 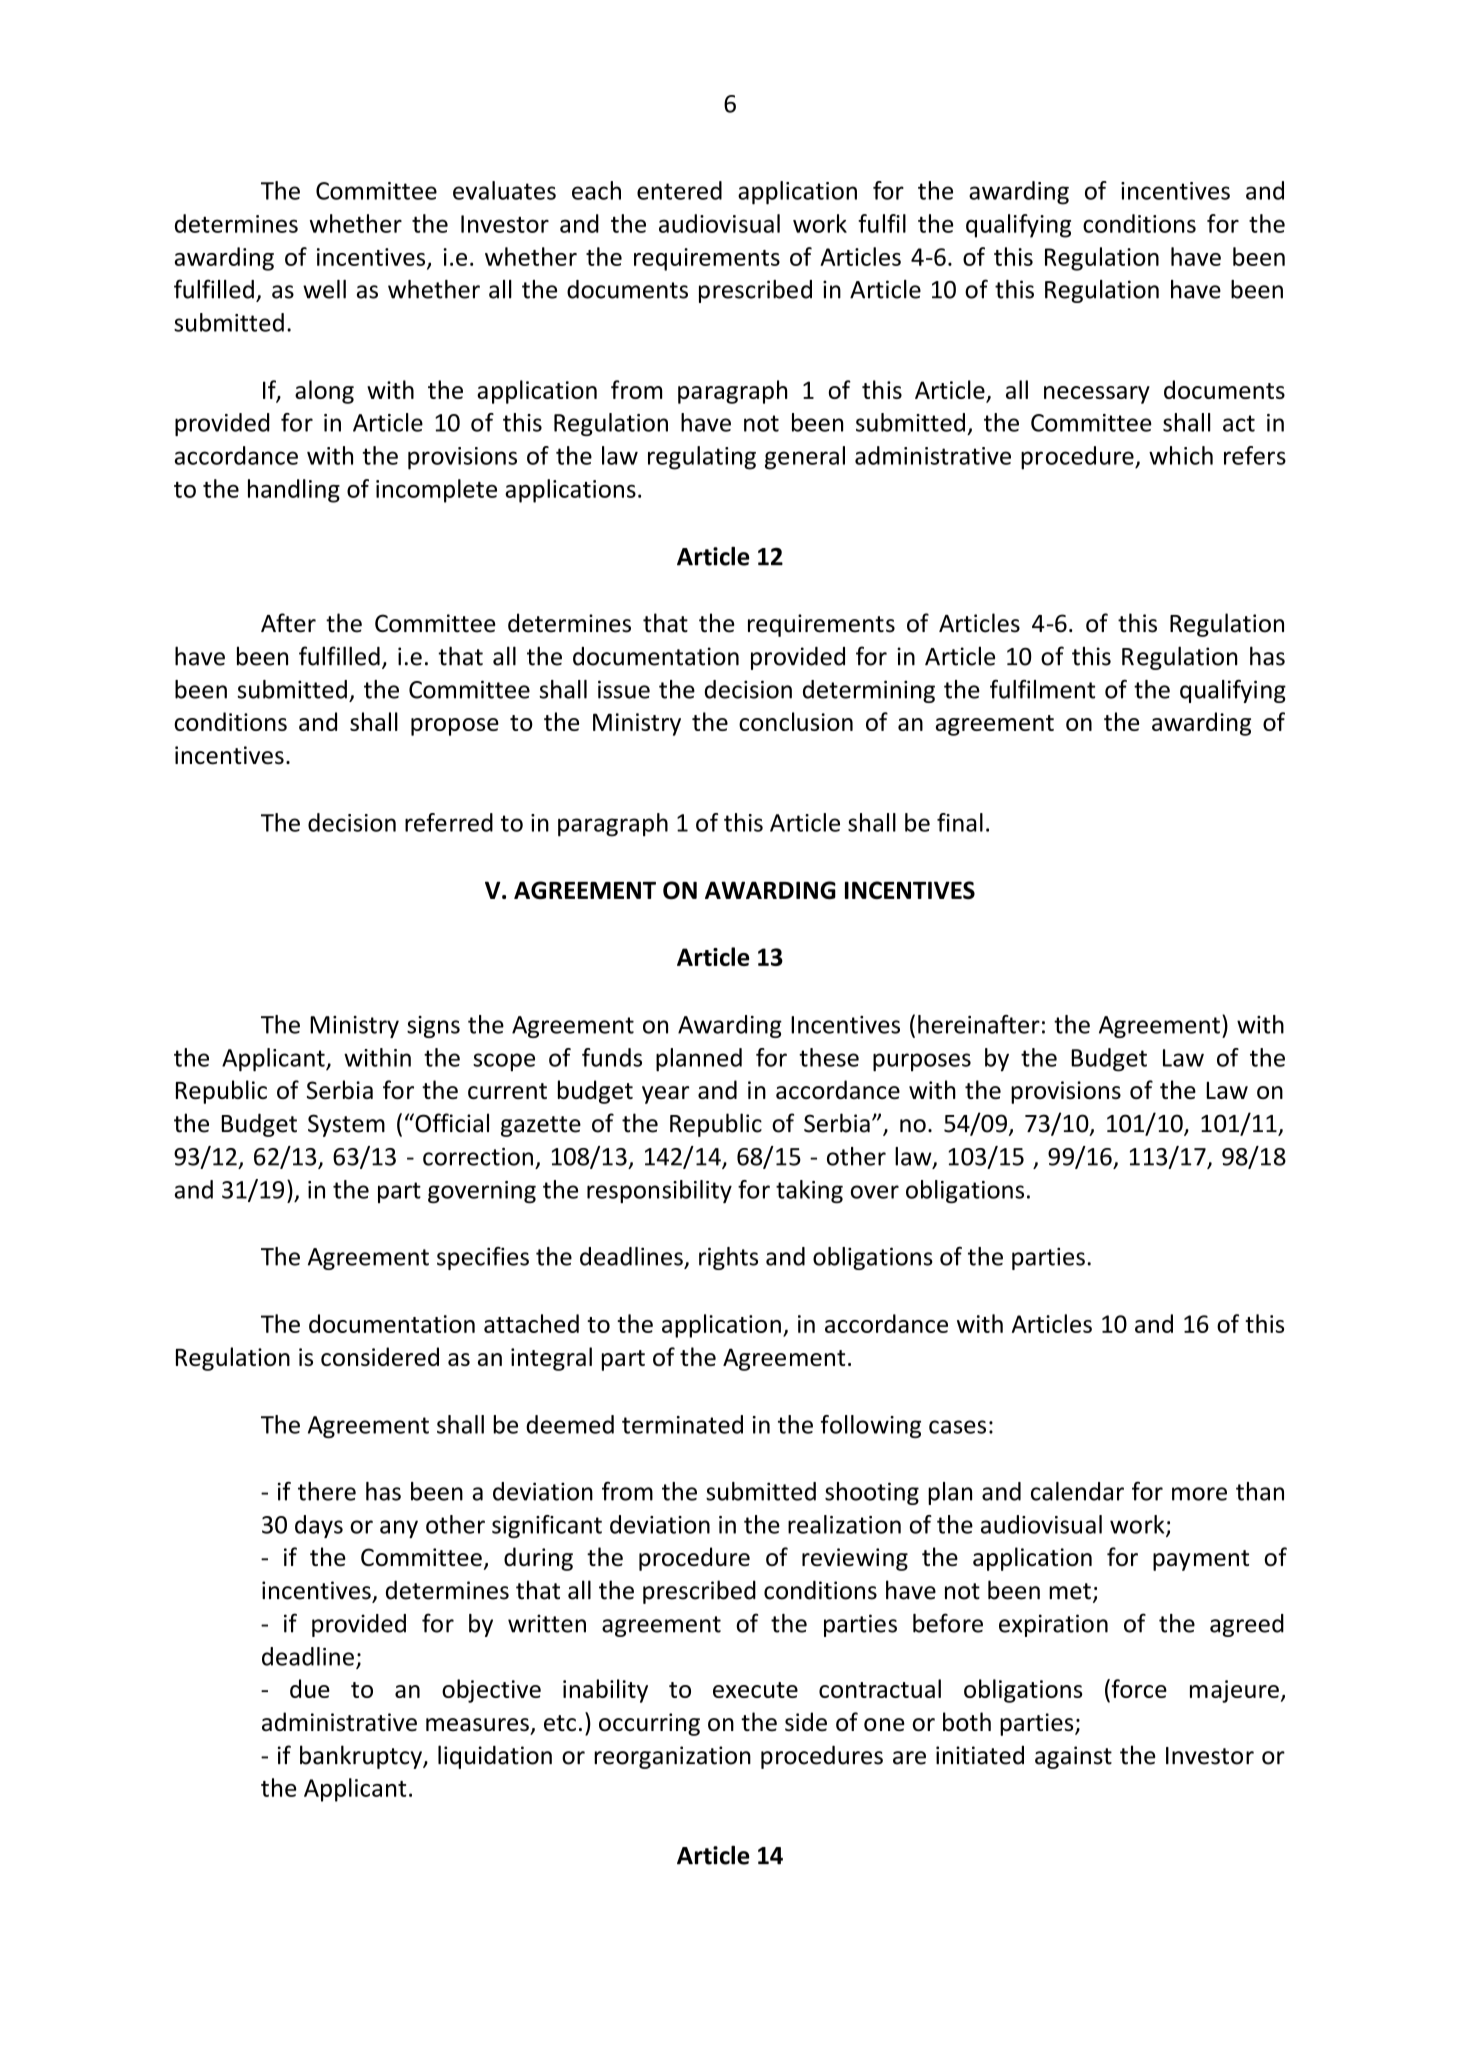 I want to click on more, so click(x=1199, y=1494).
